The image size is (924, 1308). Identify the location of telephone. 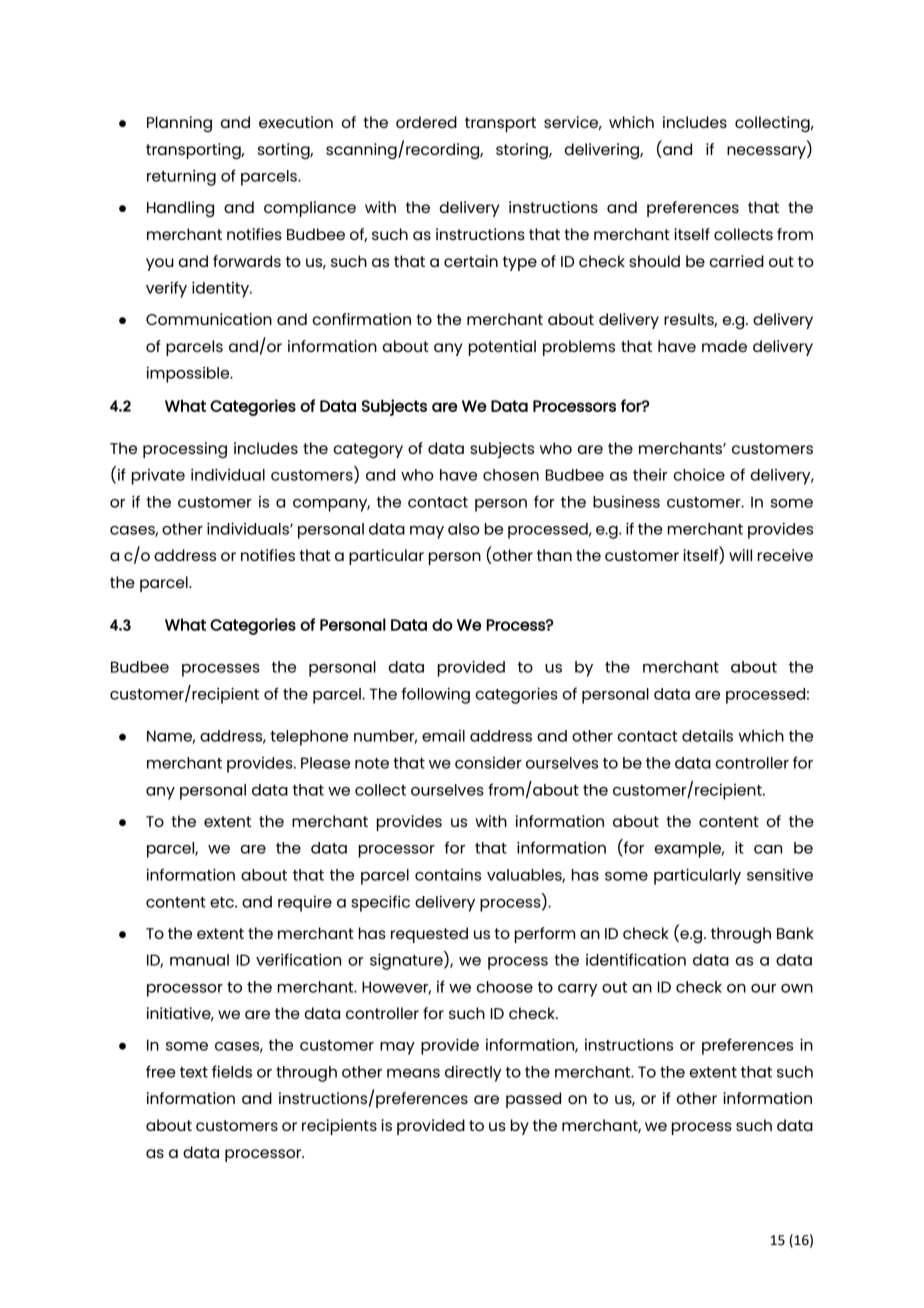
(309, 738).
